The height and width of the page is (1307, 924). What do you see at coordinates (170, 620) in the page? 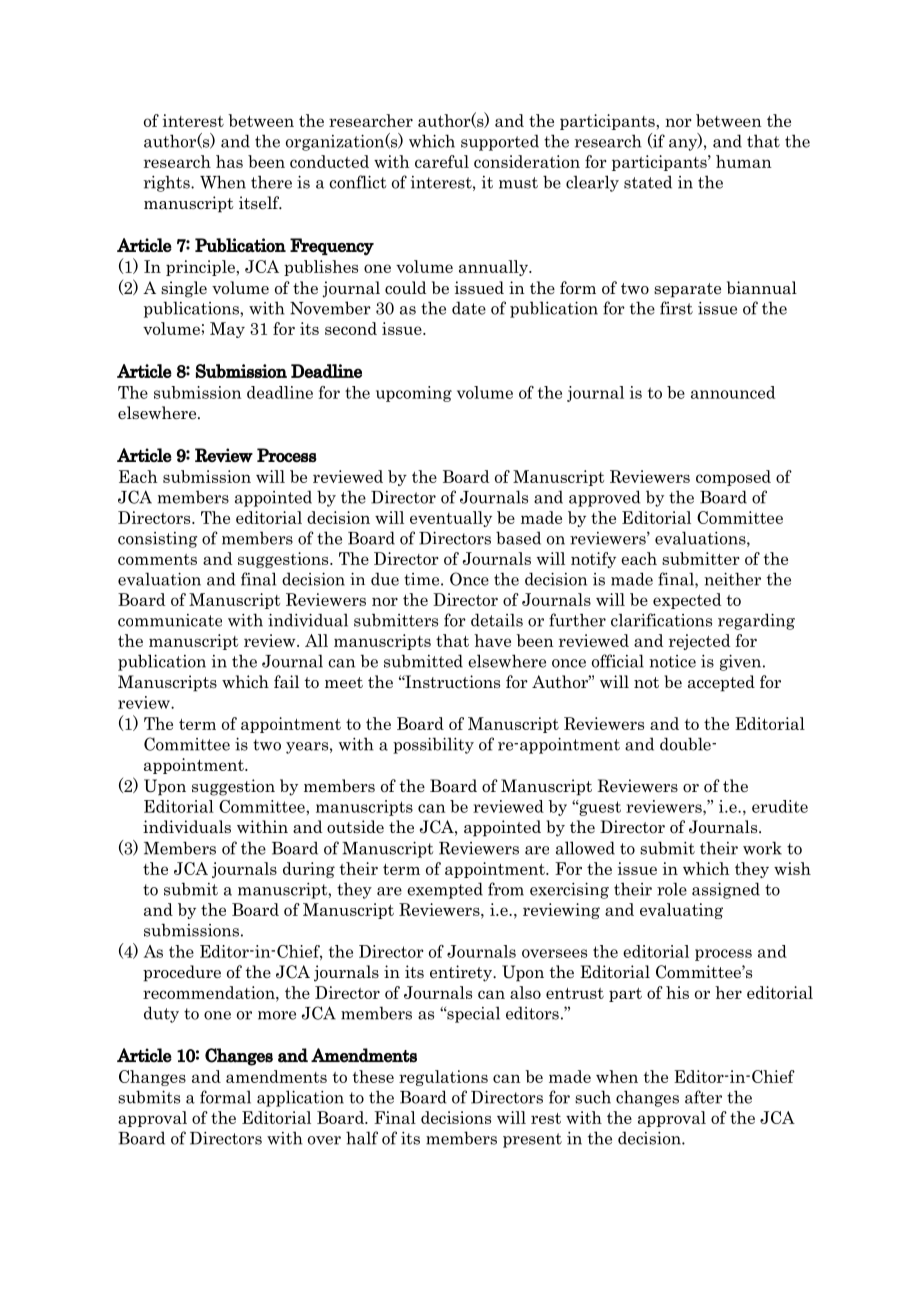
I see `communicate` at bounding box center [170, 620].
